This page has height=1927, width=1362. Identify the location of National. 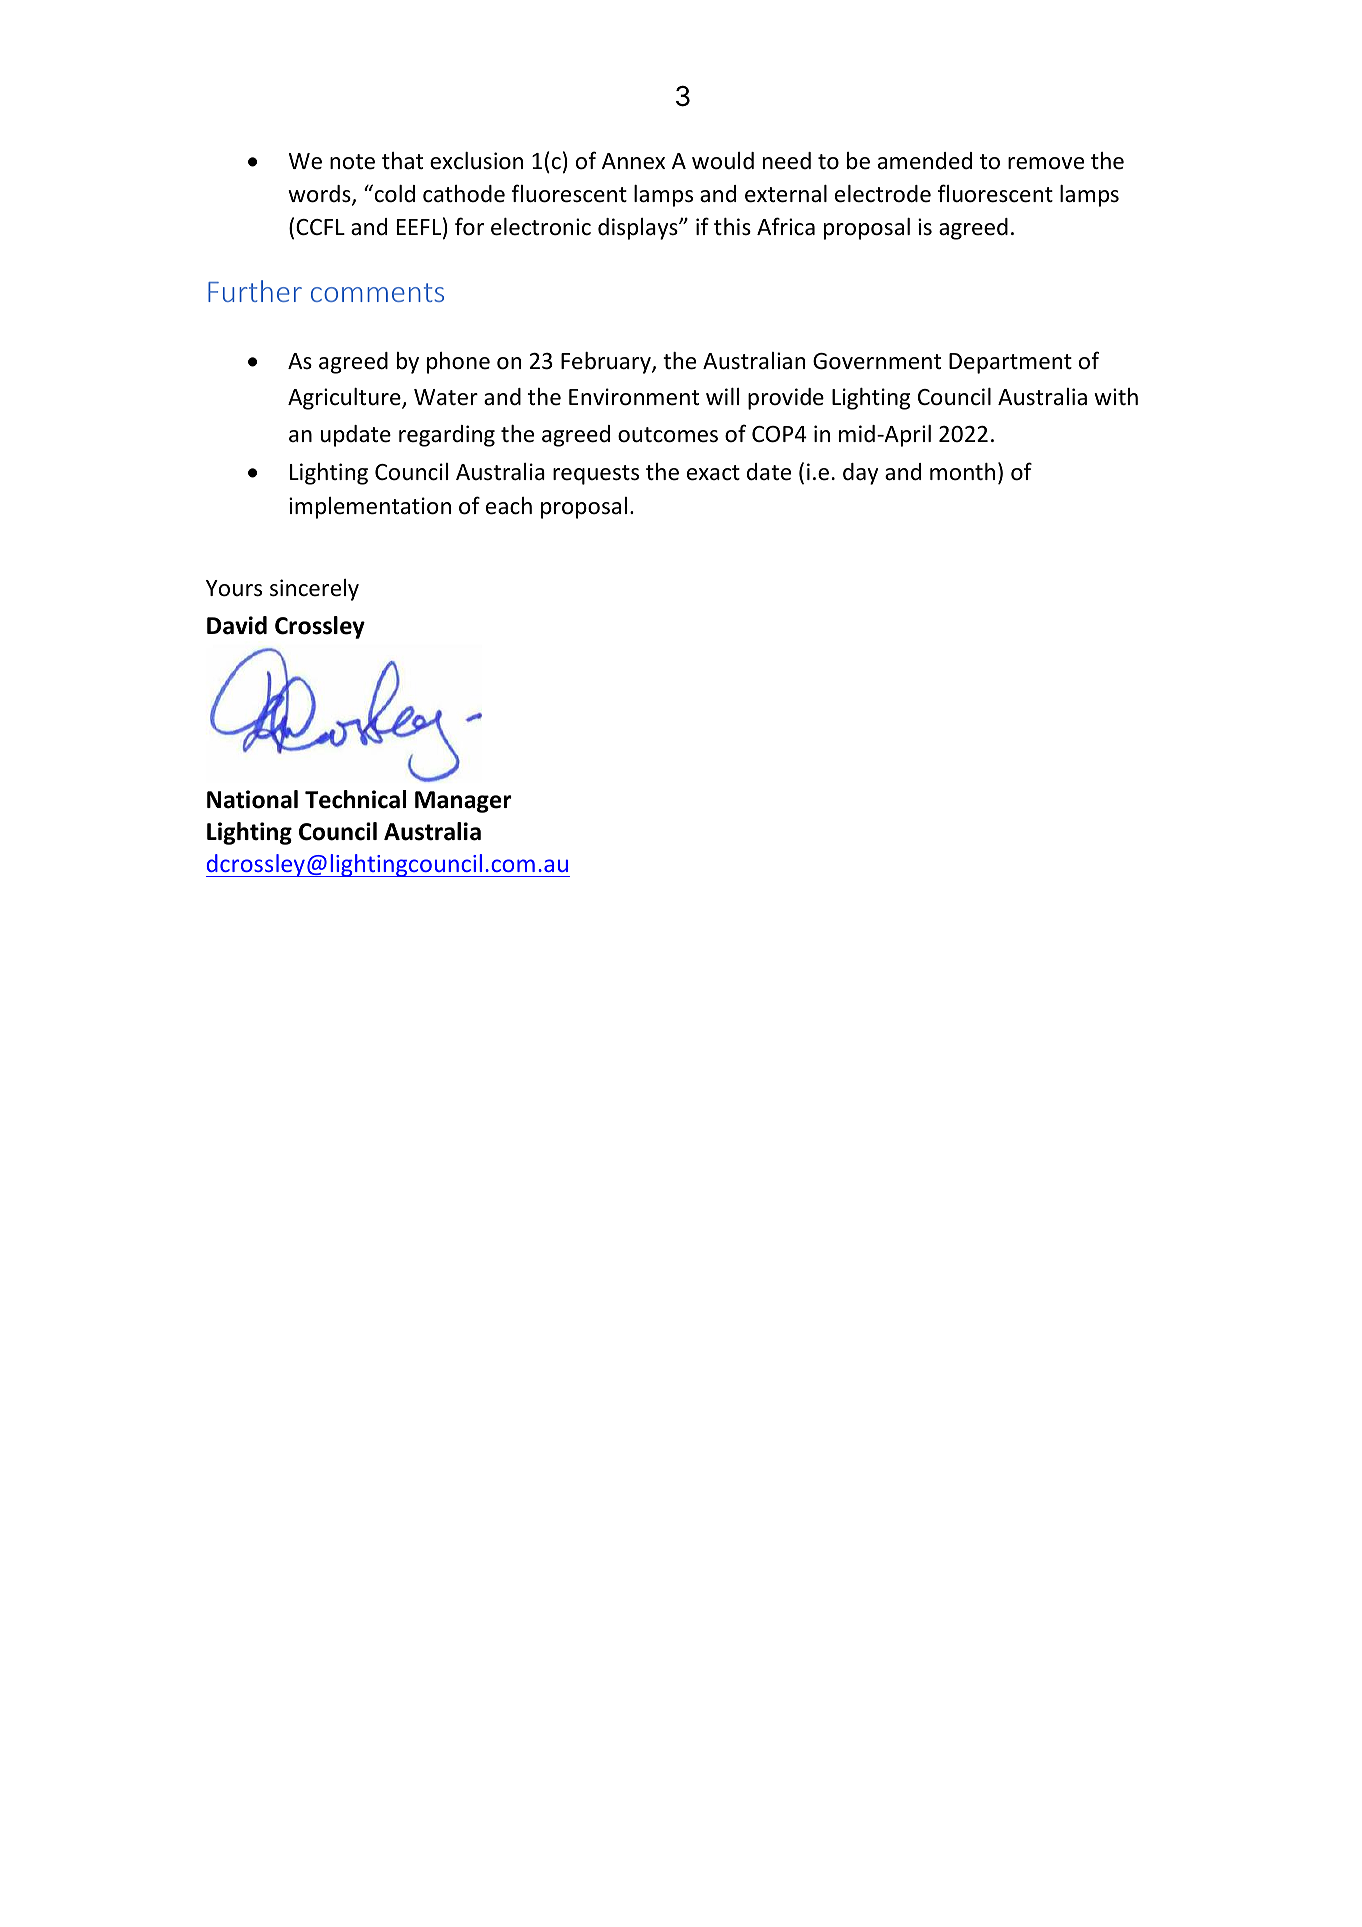
(252, 799).
